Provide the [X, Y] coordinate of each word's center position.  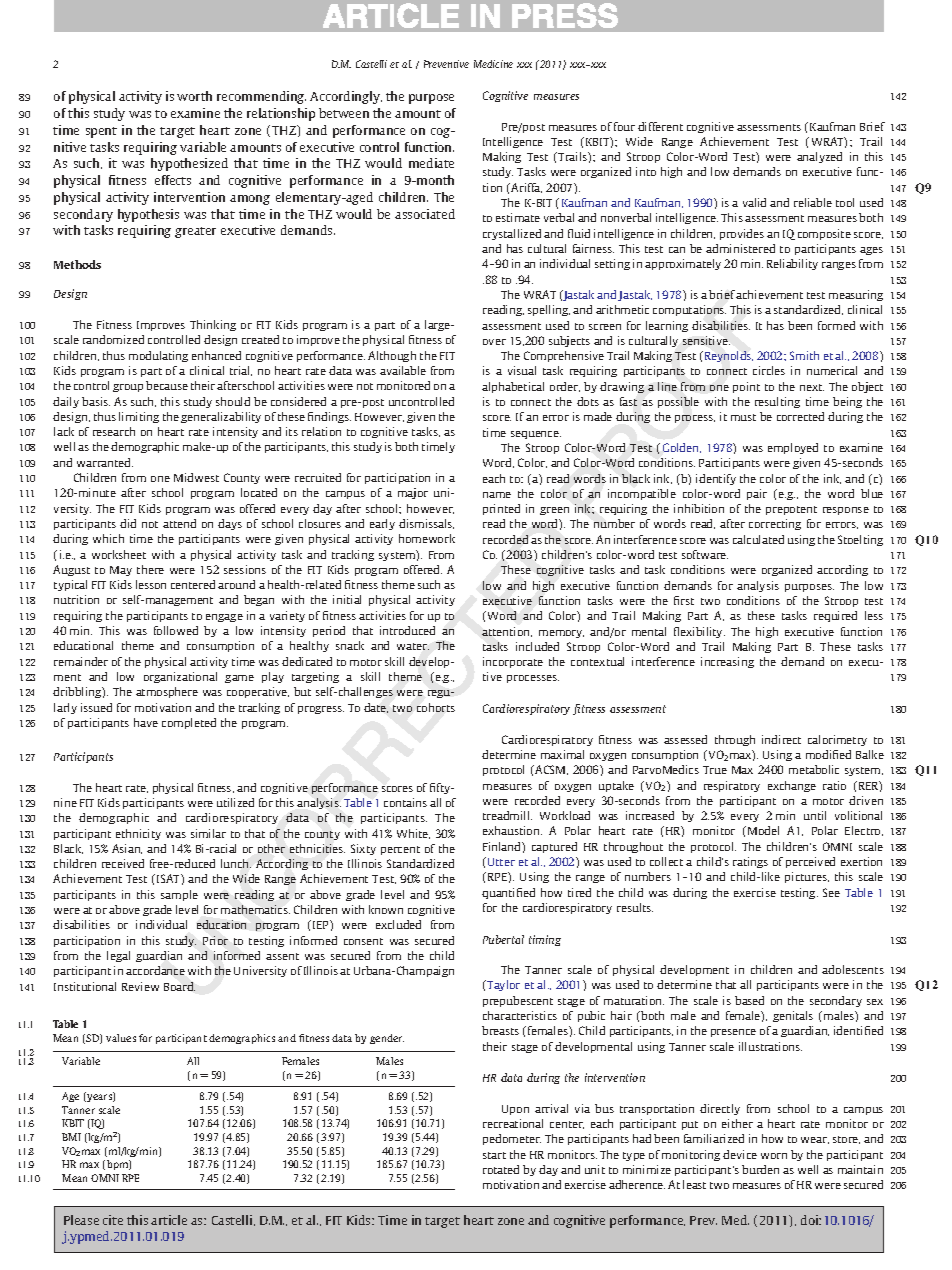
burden [760, 1169]
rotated [501, 1169]
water [413, 646]
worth [194, 96]
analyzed [819, 157]
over [494, 342]
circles [769, 370]
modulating [158, 356]
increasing [727, 662]
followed [176, 630]
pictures [807, 877]
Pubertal [503, 939]
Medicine [493, 64]
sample [179, 895]
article [169, 1220]
